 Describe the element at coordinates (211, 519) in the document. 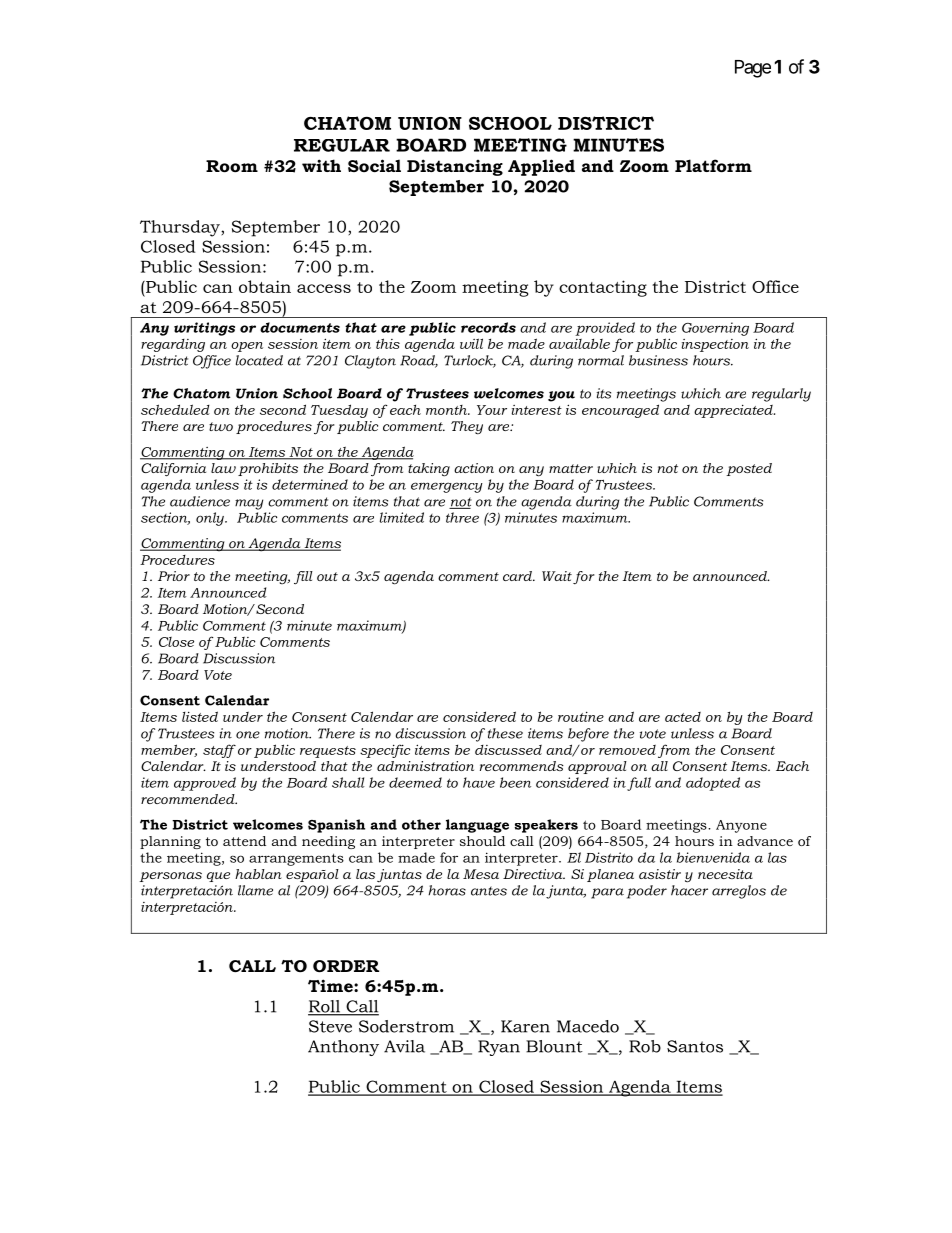

I see `only` at that location.
